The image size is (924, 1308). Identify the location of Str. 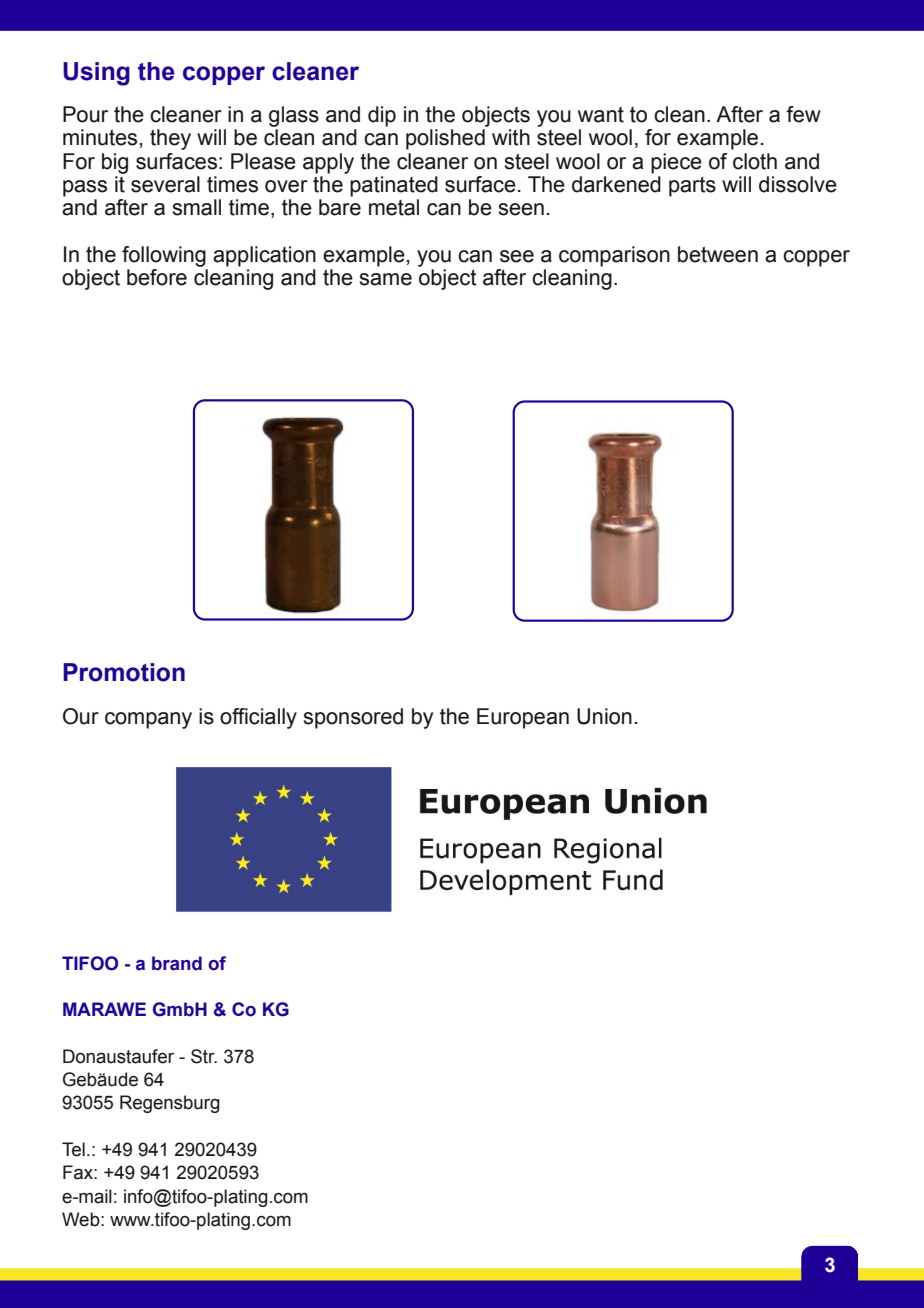
(204, 1056).
